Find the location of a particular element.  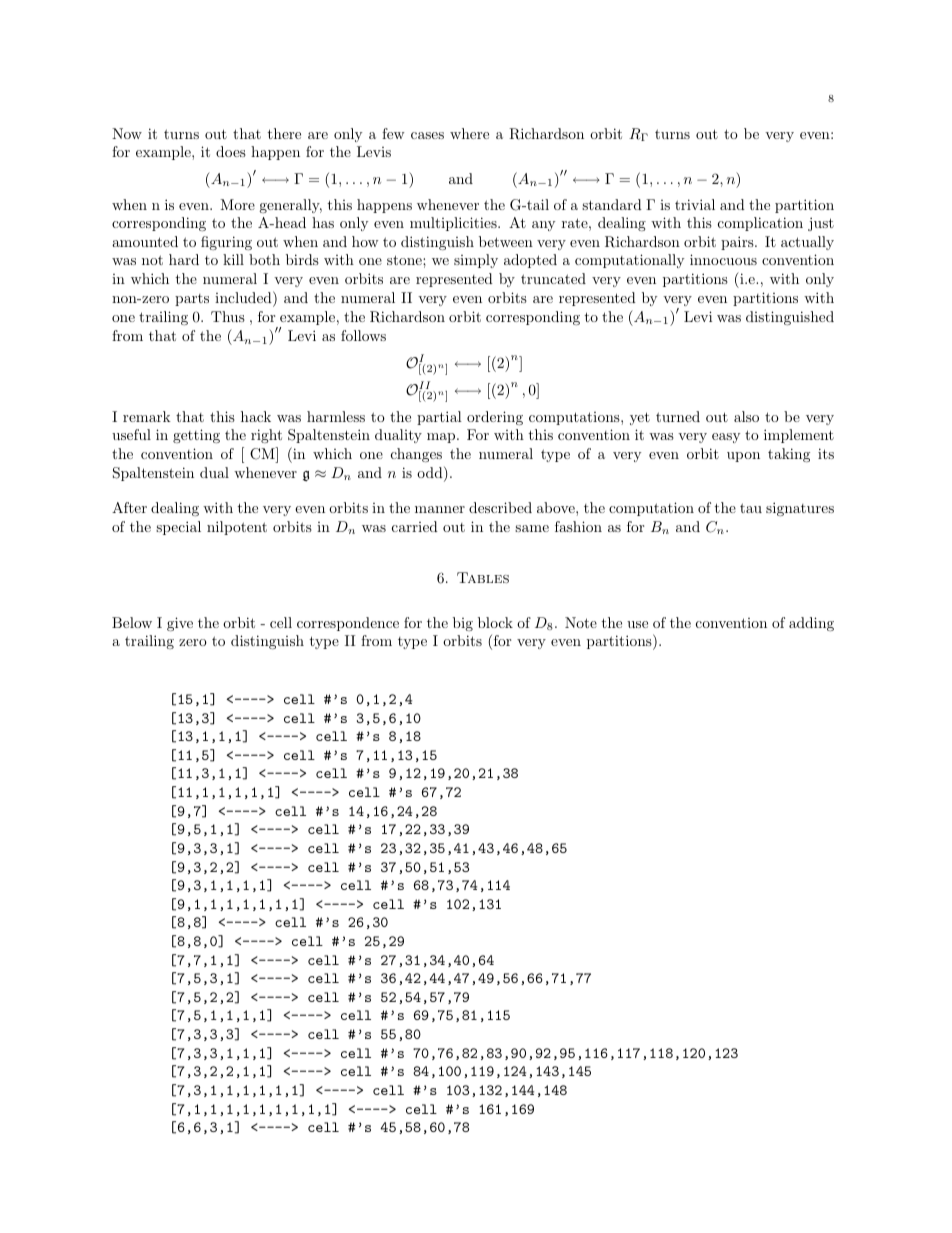

kill is located at coordinates (233, 259).
